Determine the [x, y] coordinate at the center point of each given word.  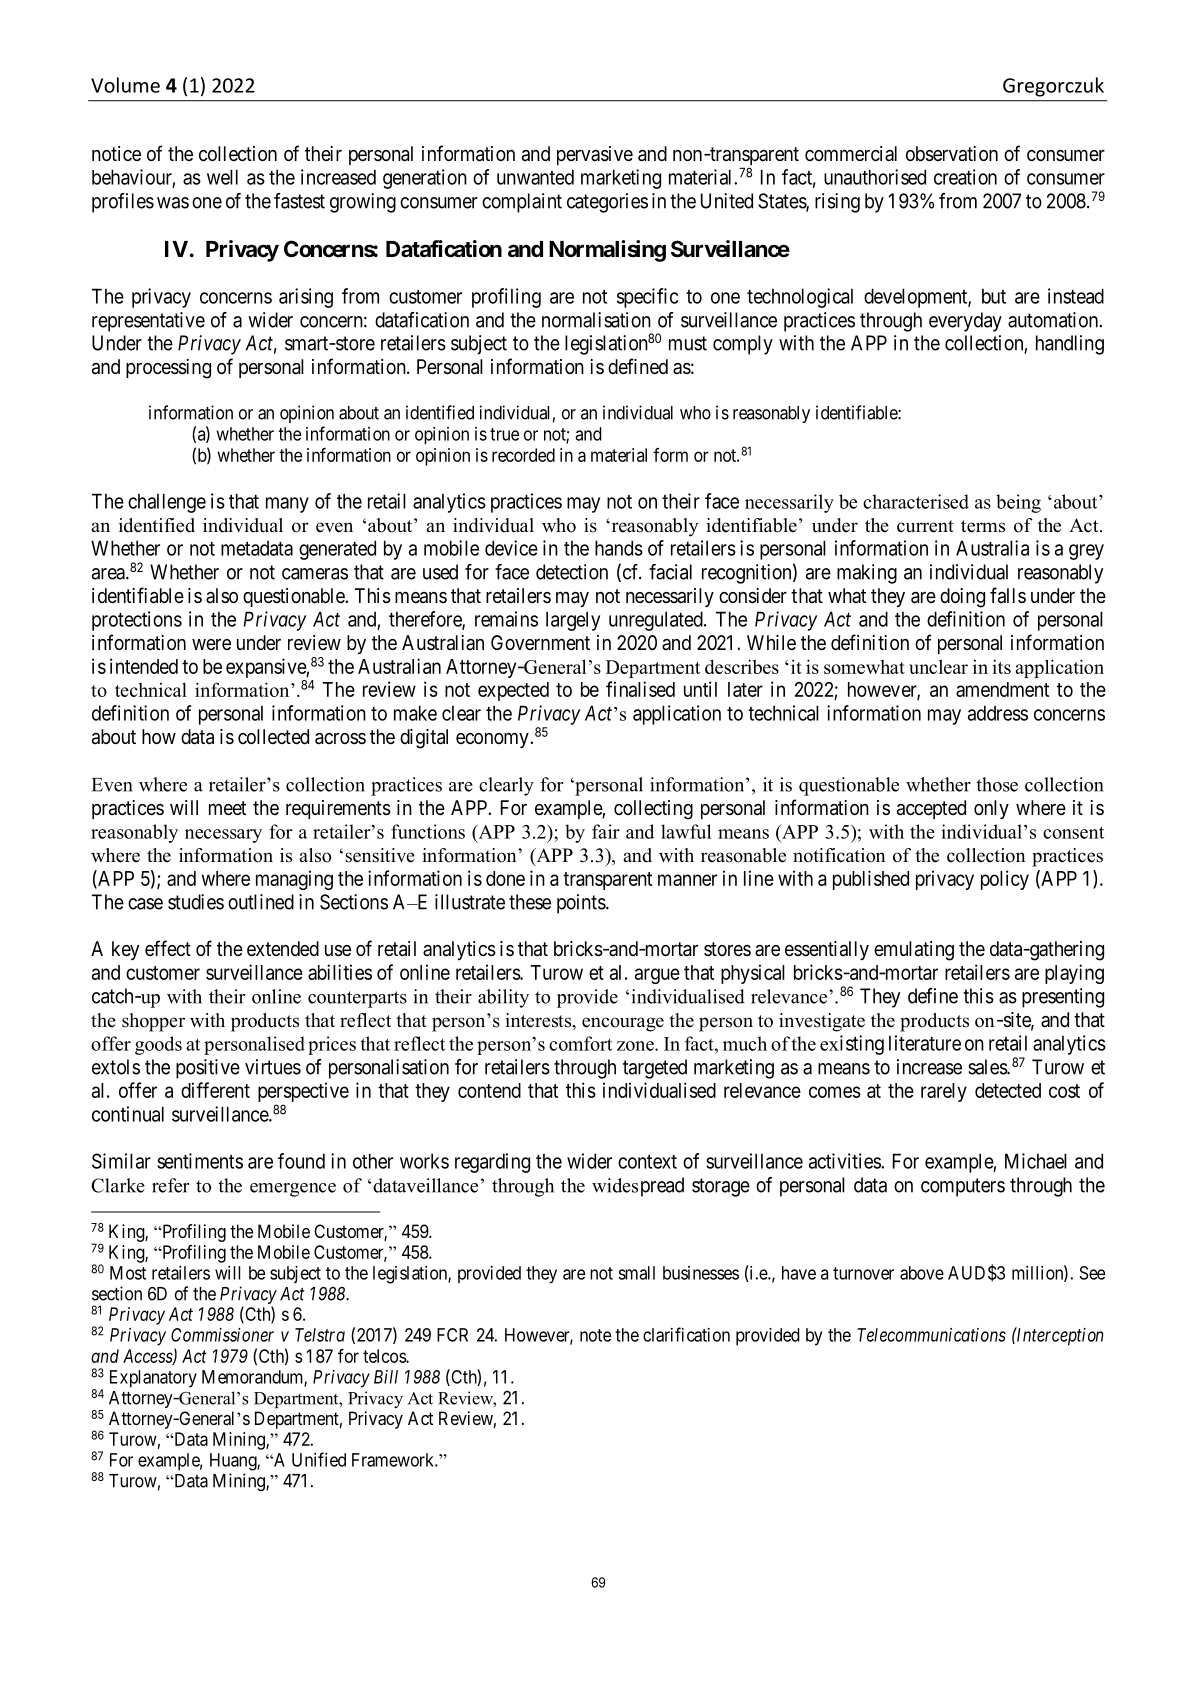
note [595, 1335]
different [215, 1090]
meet [227, 808]
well [222, 177]
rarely [944, 1092]
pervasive [595, 155]
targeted [655, 1069]
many [287, 505]
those [997, 784]
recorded [523, 455]
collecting [653, 810]
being [1018, 503]
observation [952, 154]
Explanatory [153, 1379]
